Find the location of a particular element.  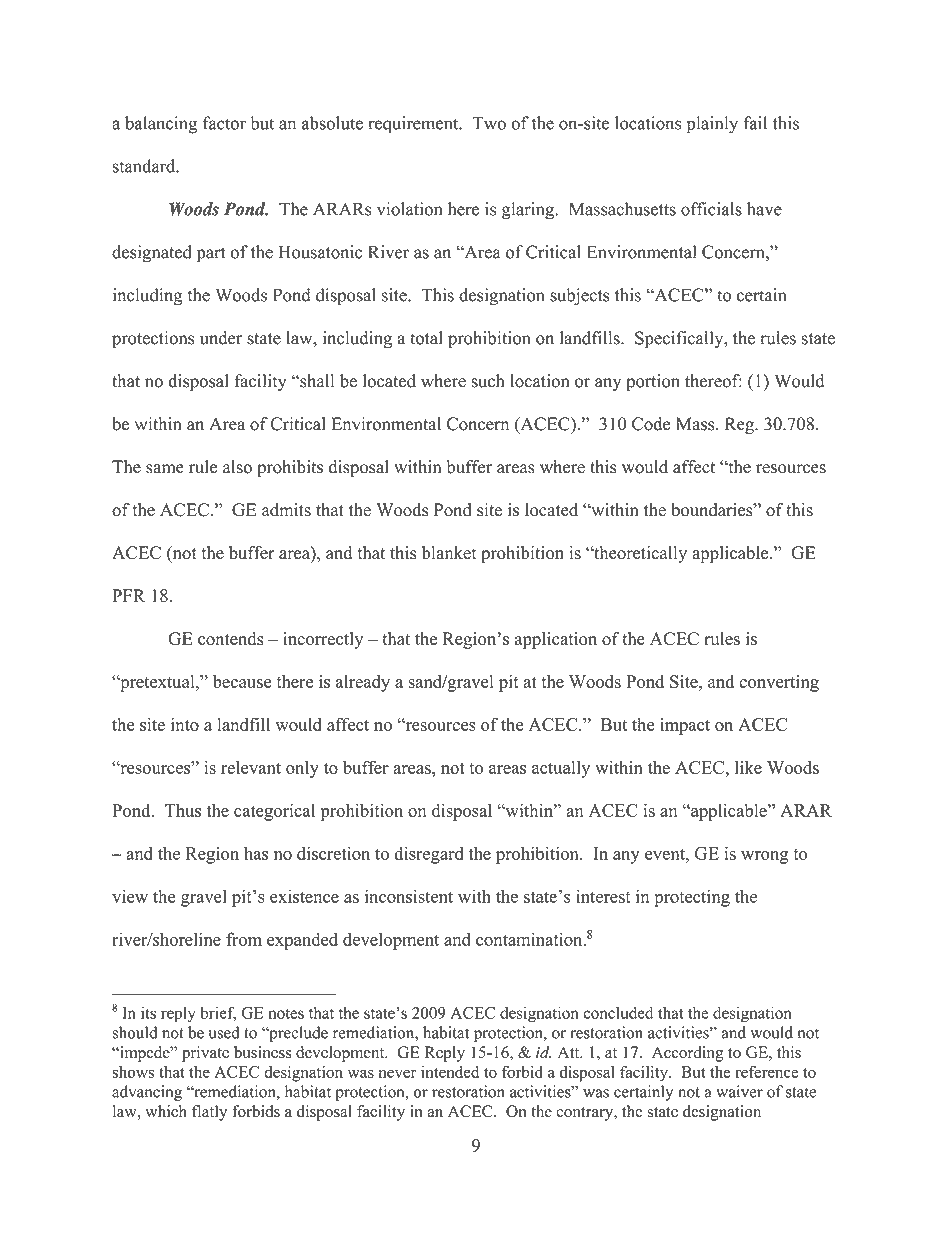

factor is located at coordinates (224, 123).
